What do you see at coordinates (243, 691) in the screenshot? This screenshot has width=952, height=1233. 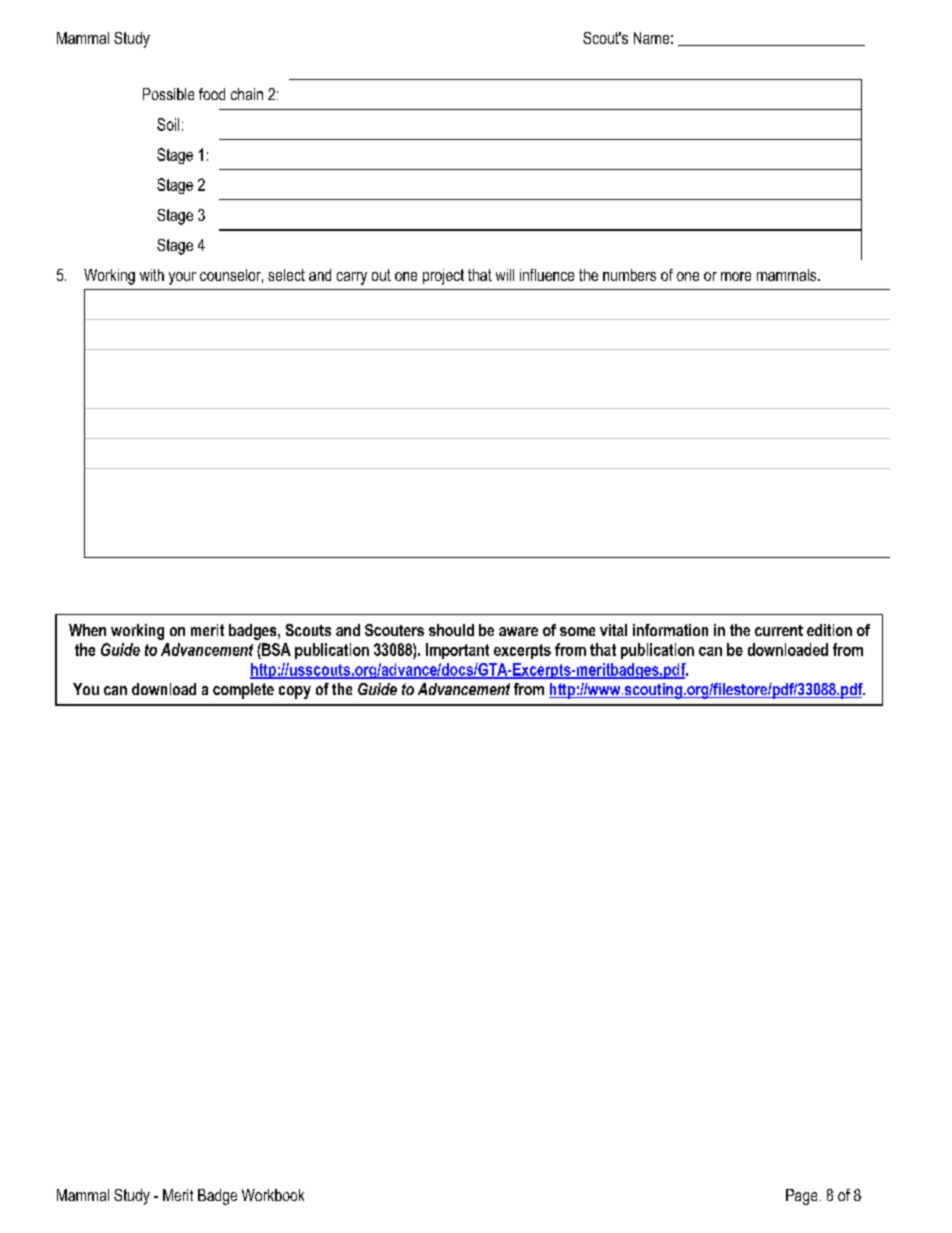 I see `complete` at bounding box center [243, 691].
